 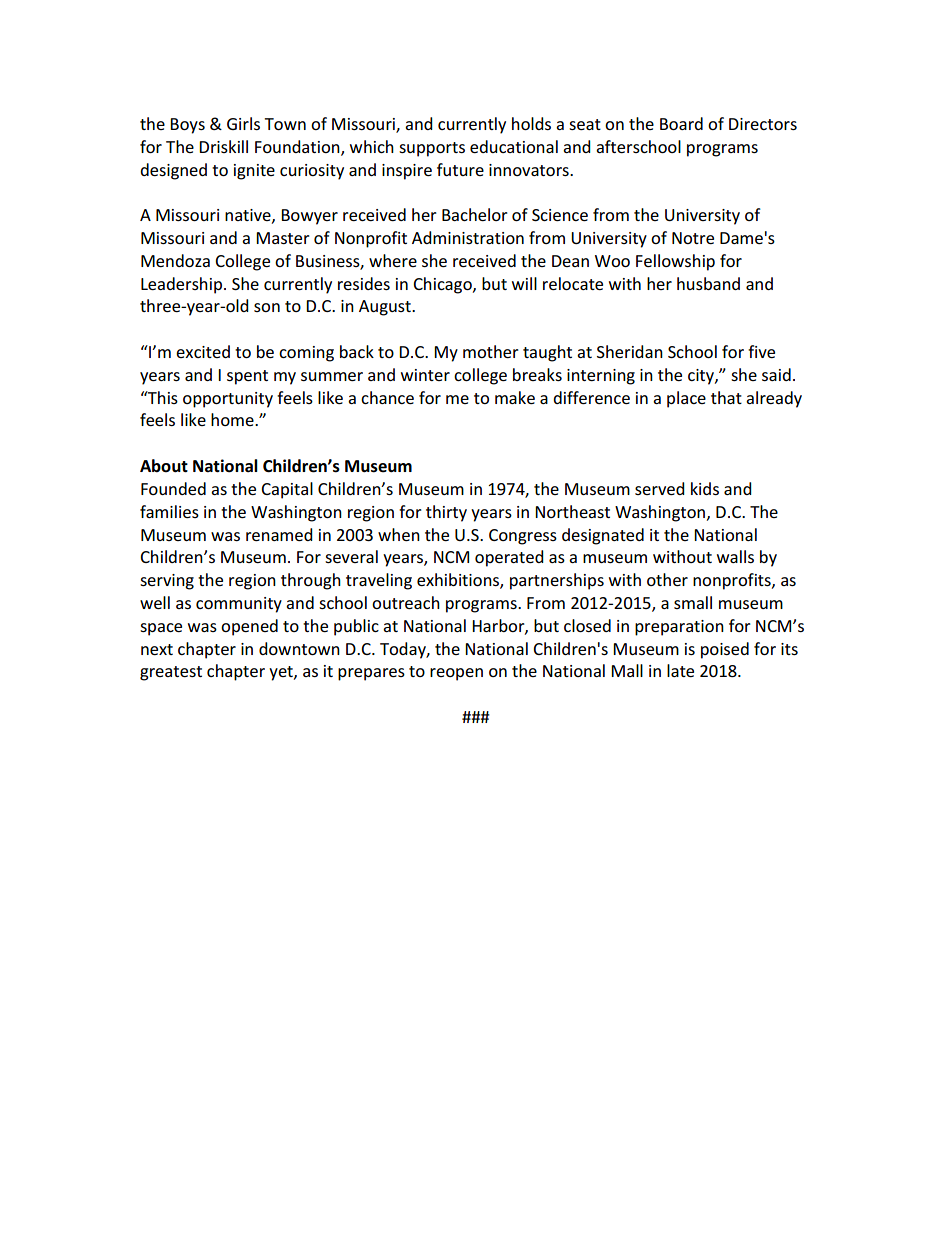 I want to click on Girls, so click(x=243, y=123).
